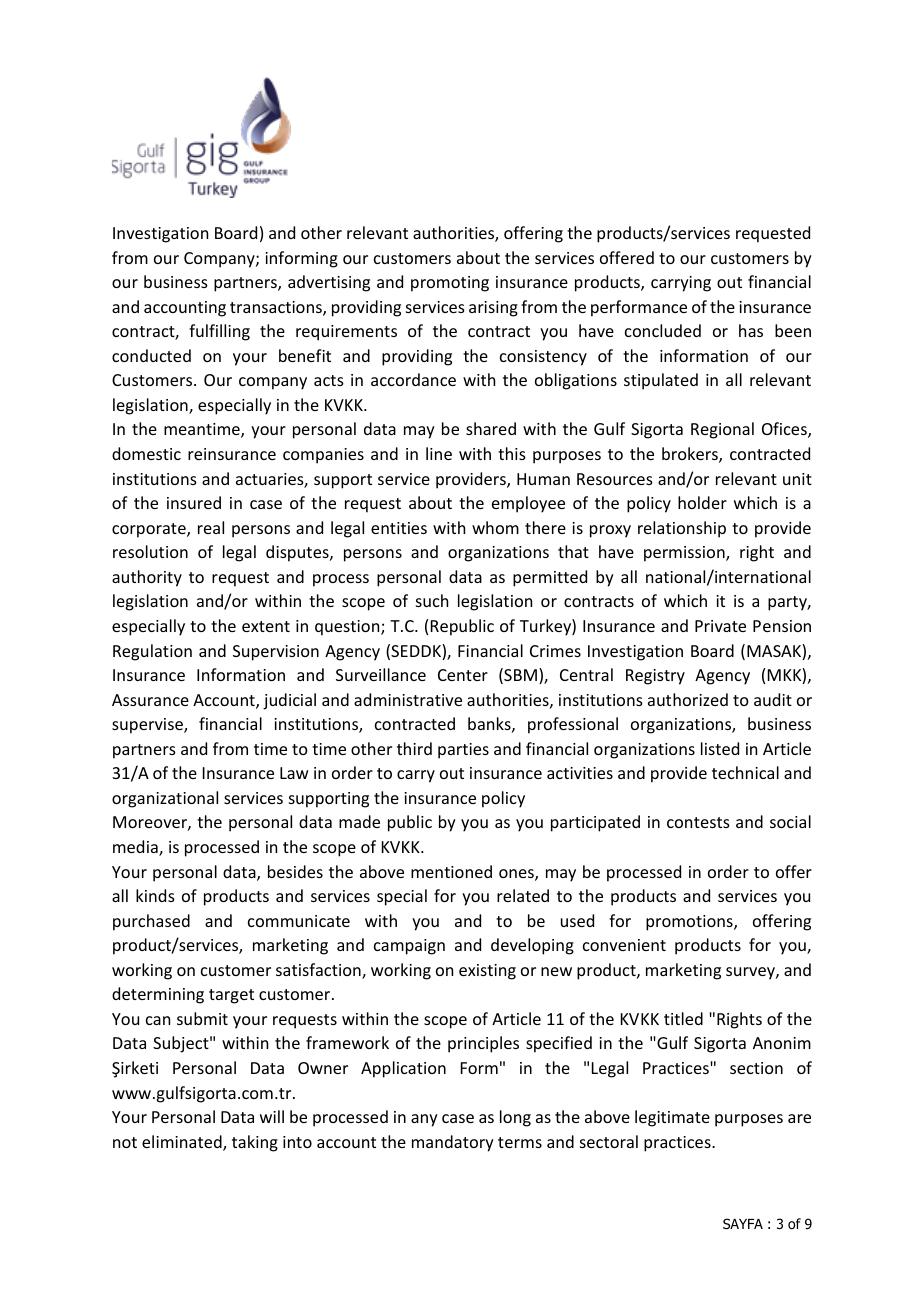 Image resolution: width=924 pixels, height=1308 pixels. I want to click on authorized, so click(688, 699).
